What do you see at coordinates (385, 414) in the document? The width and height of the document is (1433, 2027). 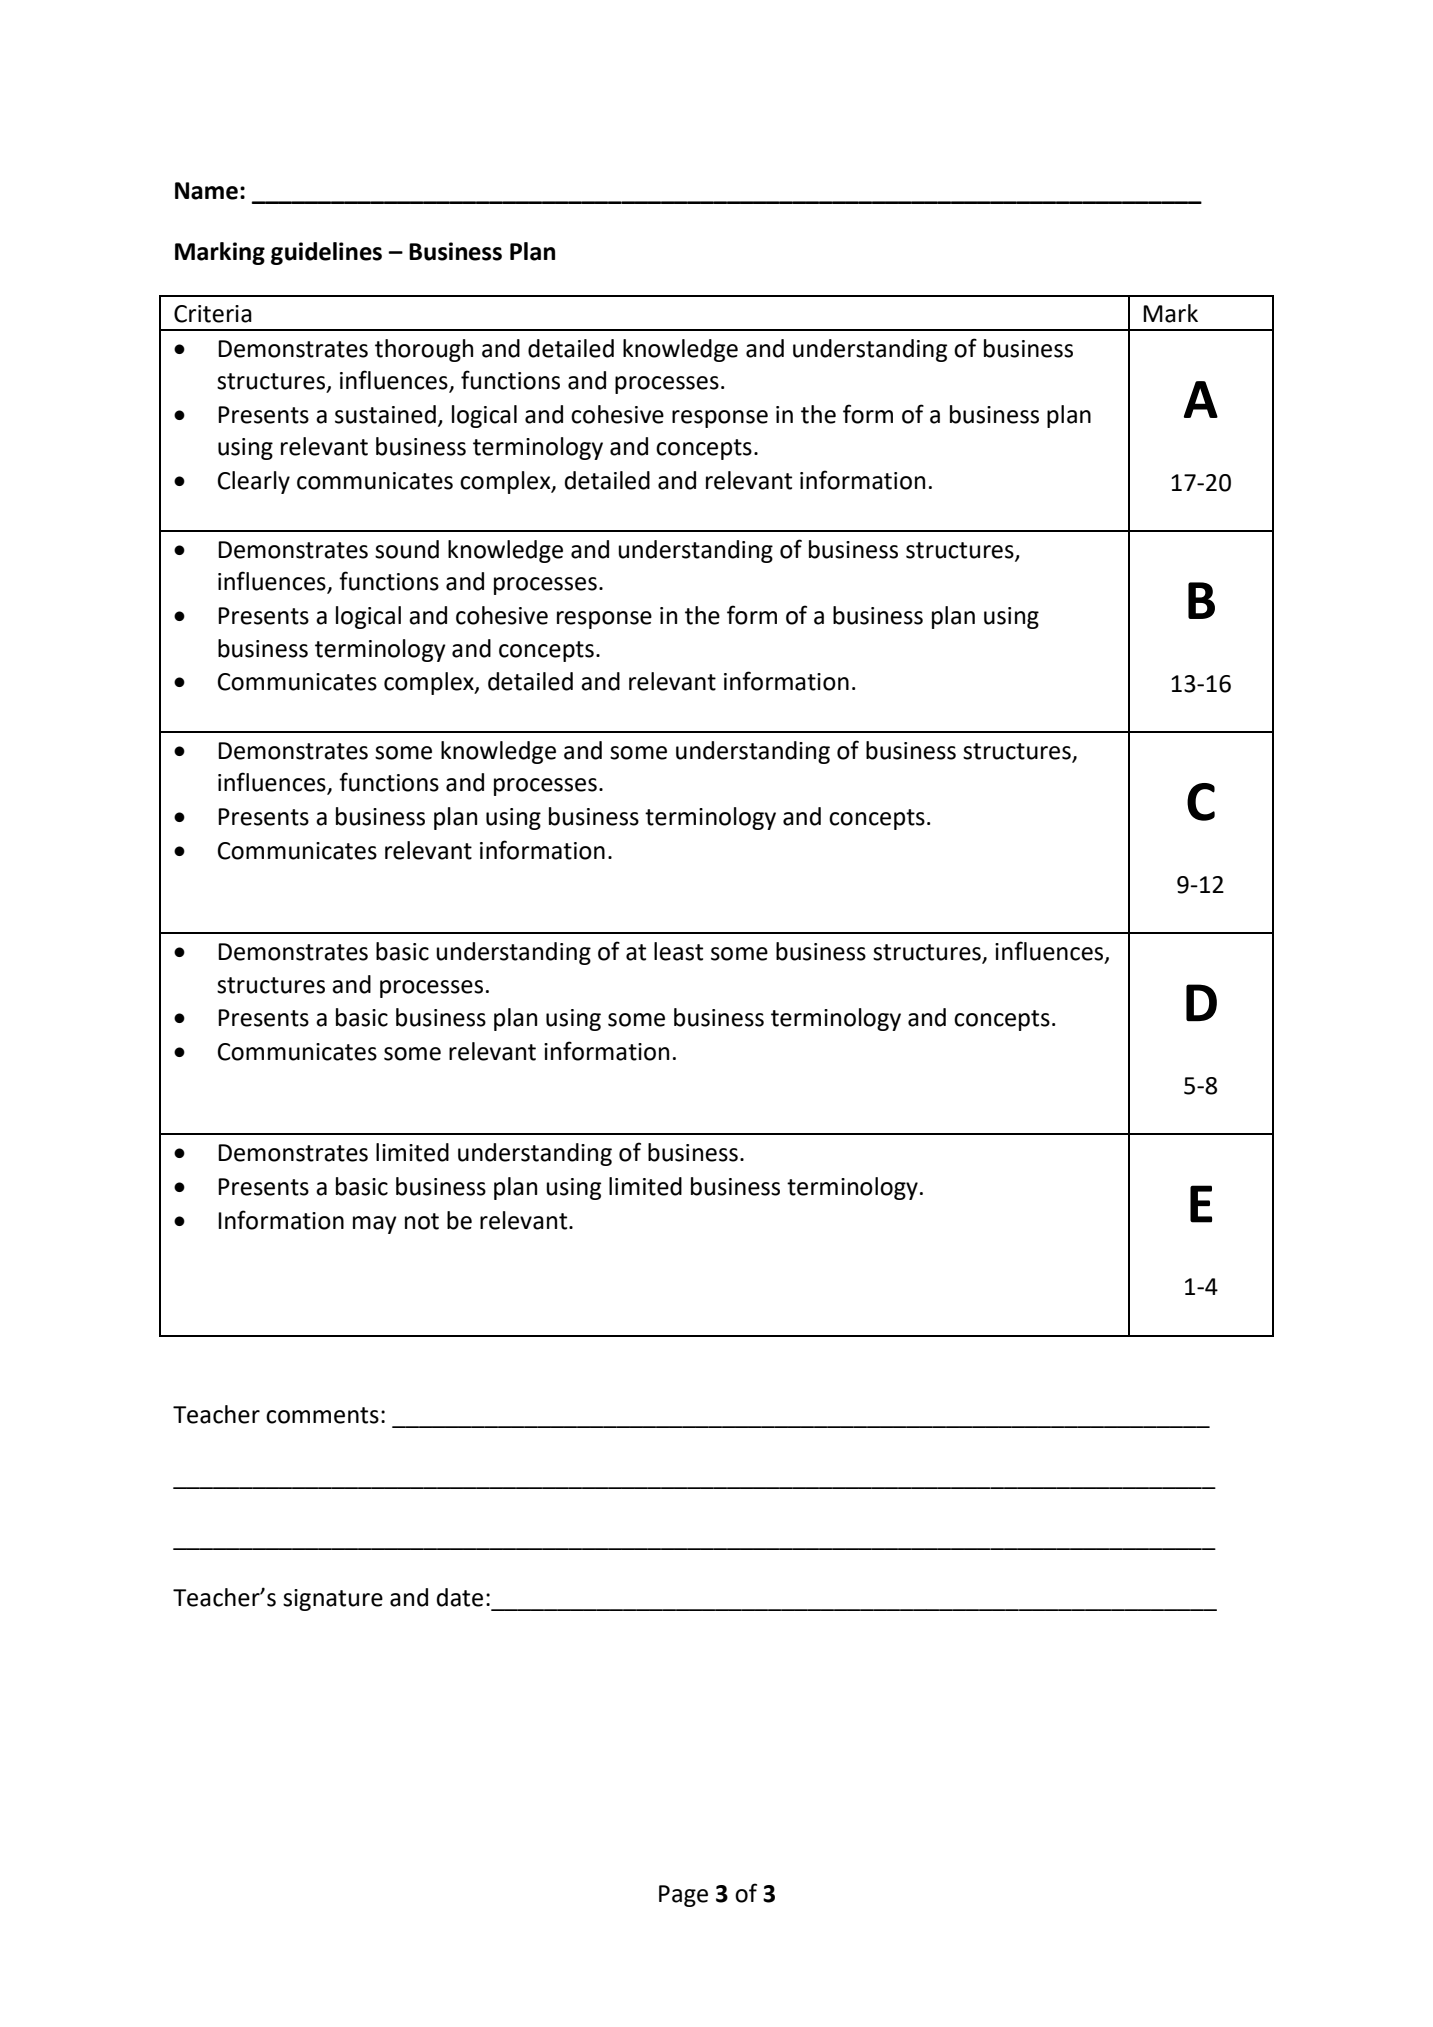 I see `sustained` at bounding box center [385, 414].
